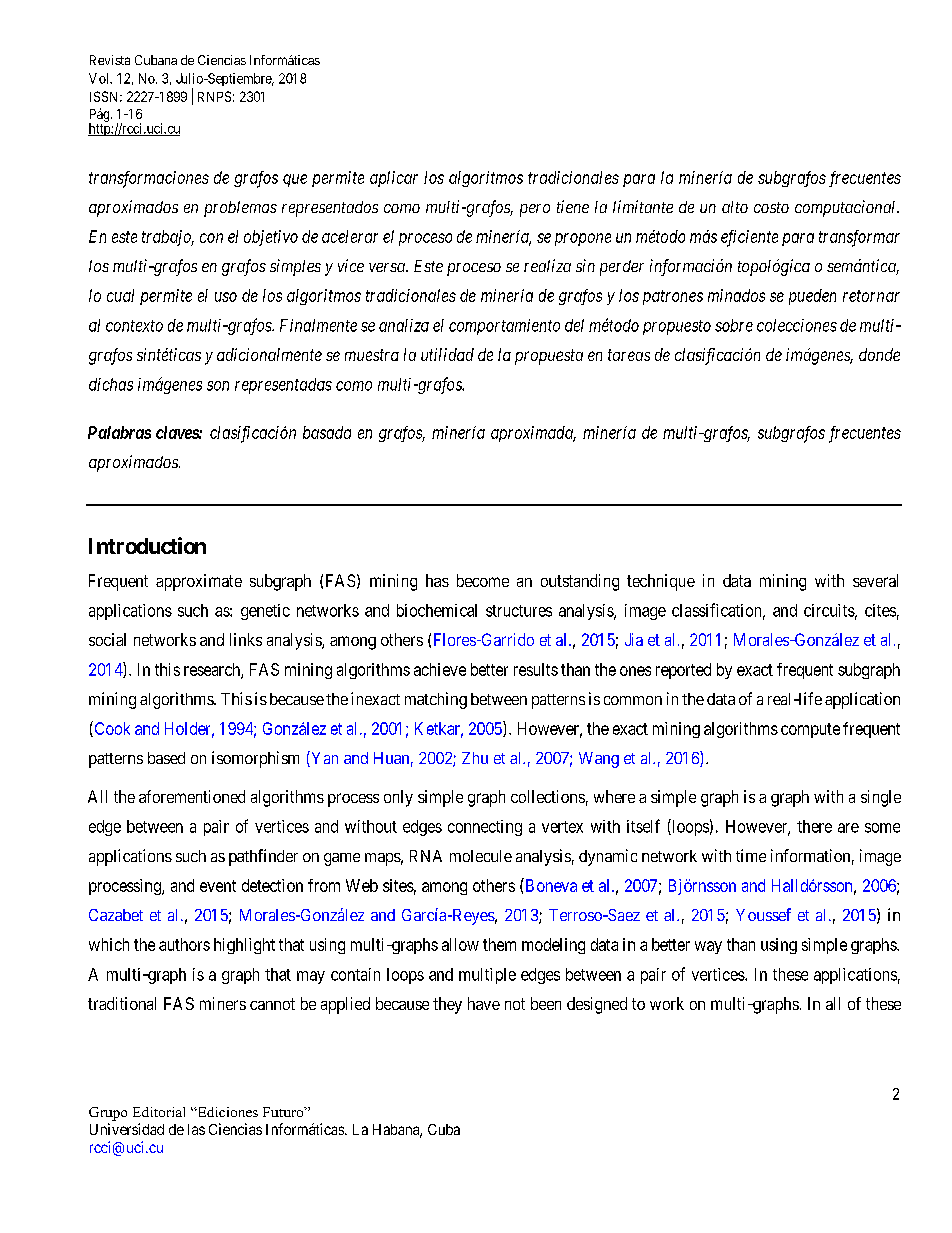 The image size is (952, 1233). Describe the element at coordinates (100, 78) in the screenshot. I see `Vol` at that location.
